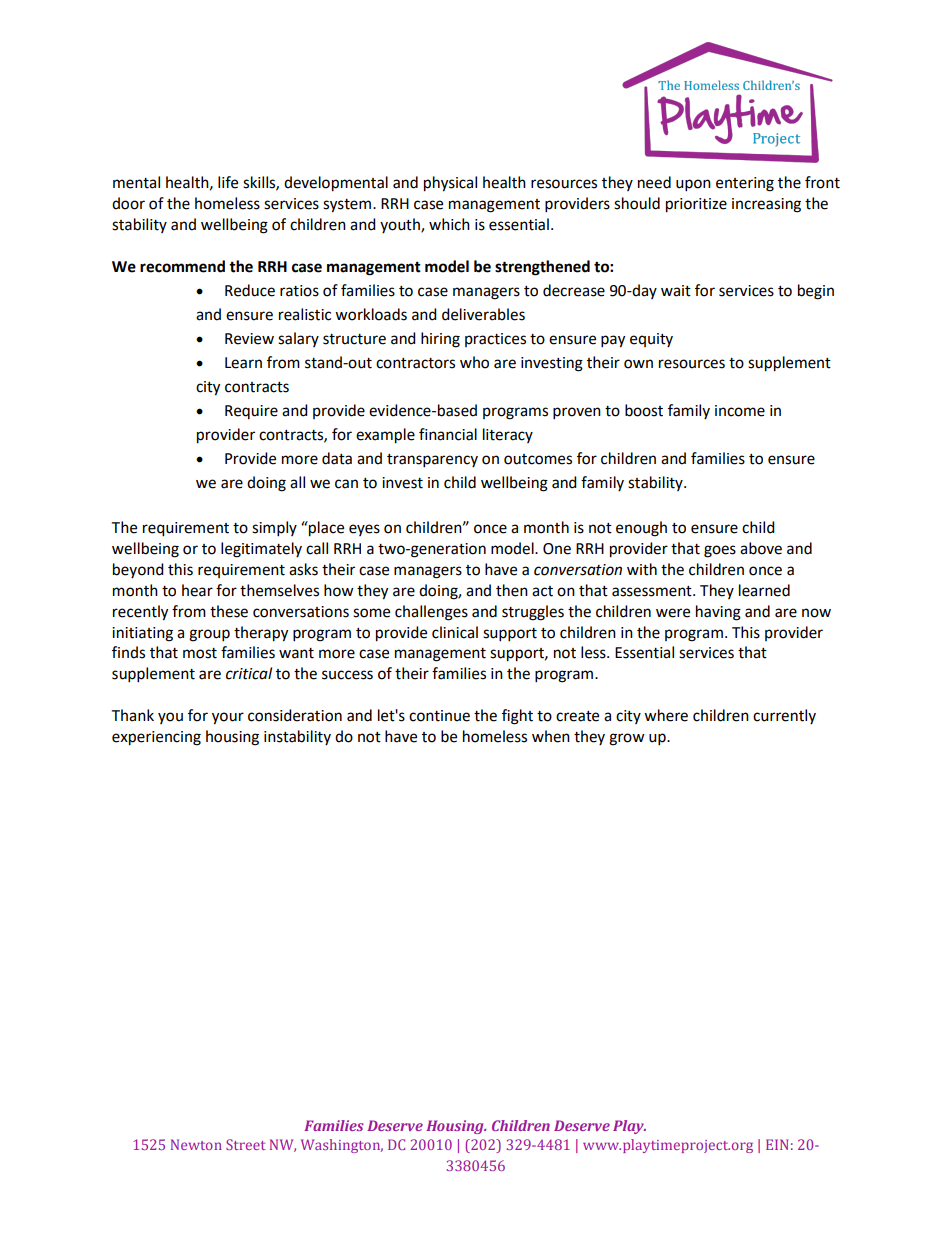 This page has width=952, height=1233. Describe the element at coordinates (450, 184) in the page. I see `physical` at that location.
